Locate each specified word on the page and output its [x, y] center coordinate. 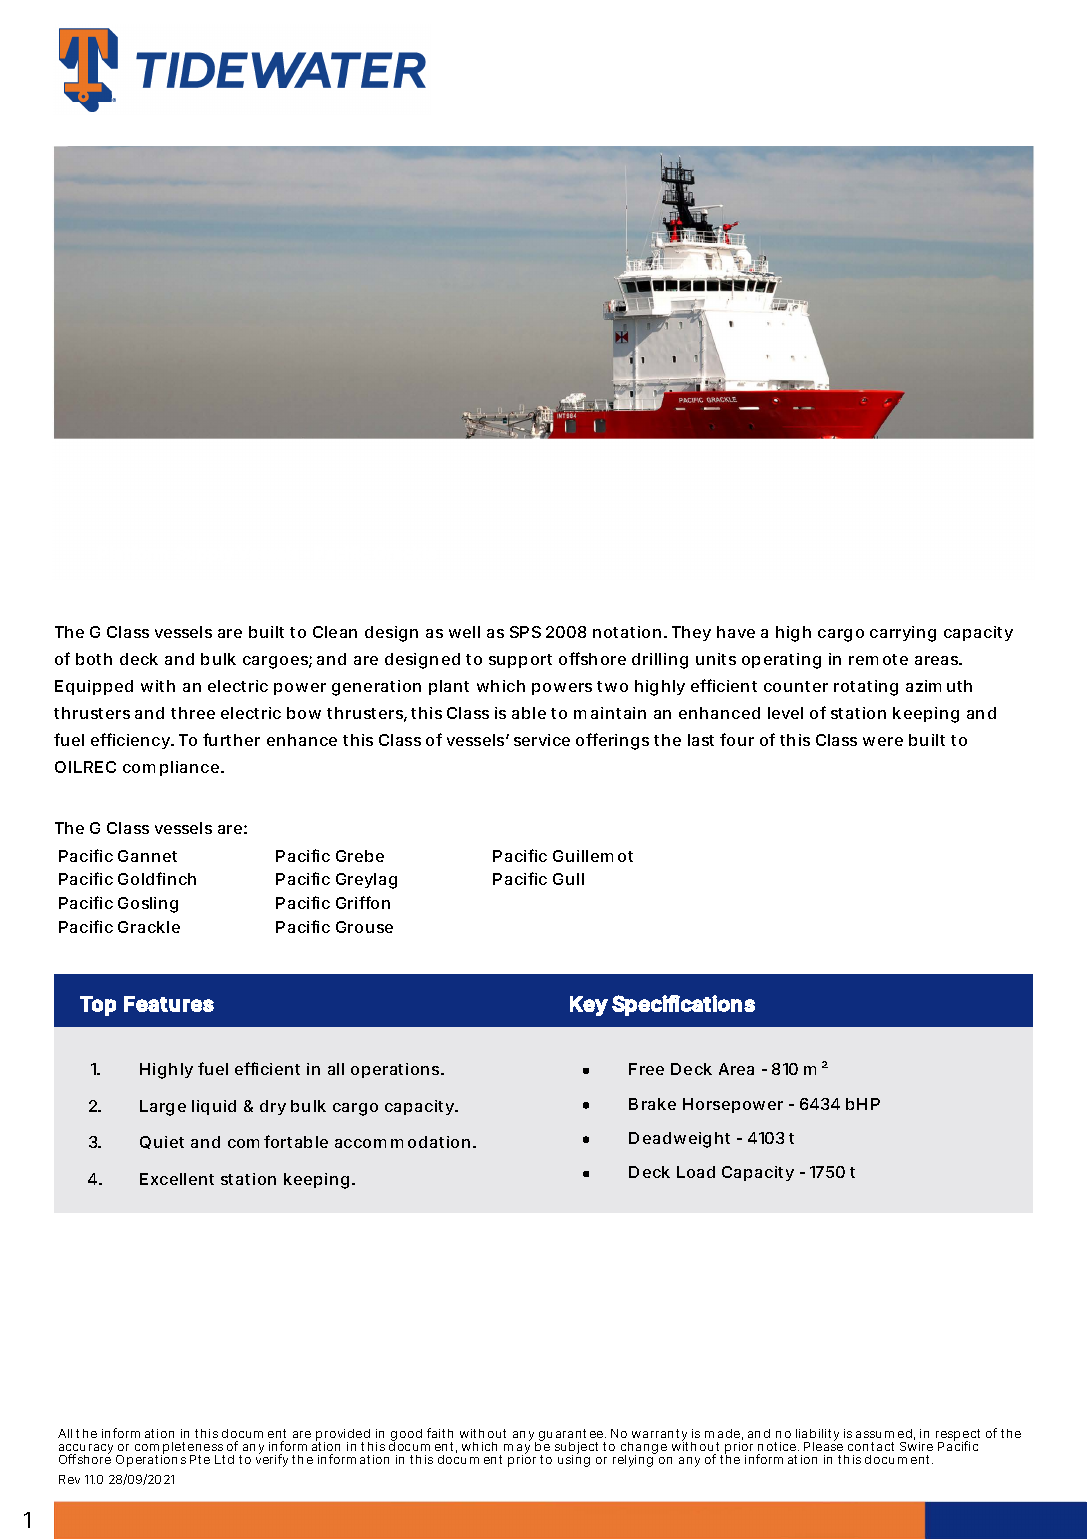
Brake [652, 1104]
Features [169, 1004]
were [883, 741]
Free [646, 1069]
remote [878, 659]
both [94, 659]
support [520, 661]
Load [696, 1172]
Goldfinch [157, 878]
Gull [568, 879]
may [517, 1450]
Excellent [177, 1179]
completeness [179, 1449]
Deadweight [679, 1140]
